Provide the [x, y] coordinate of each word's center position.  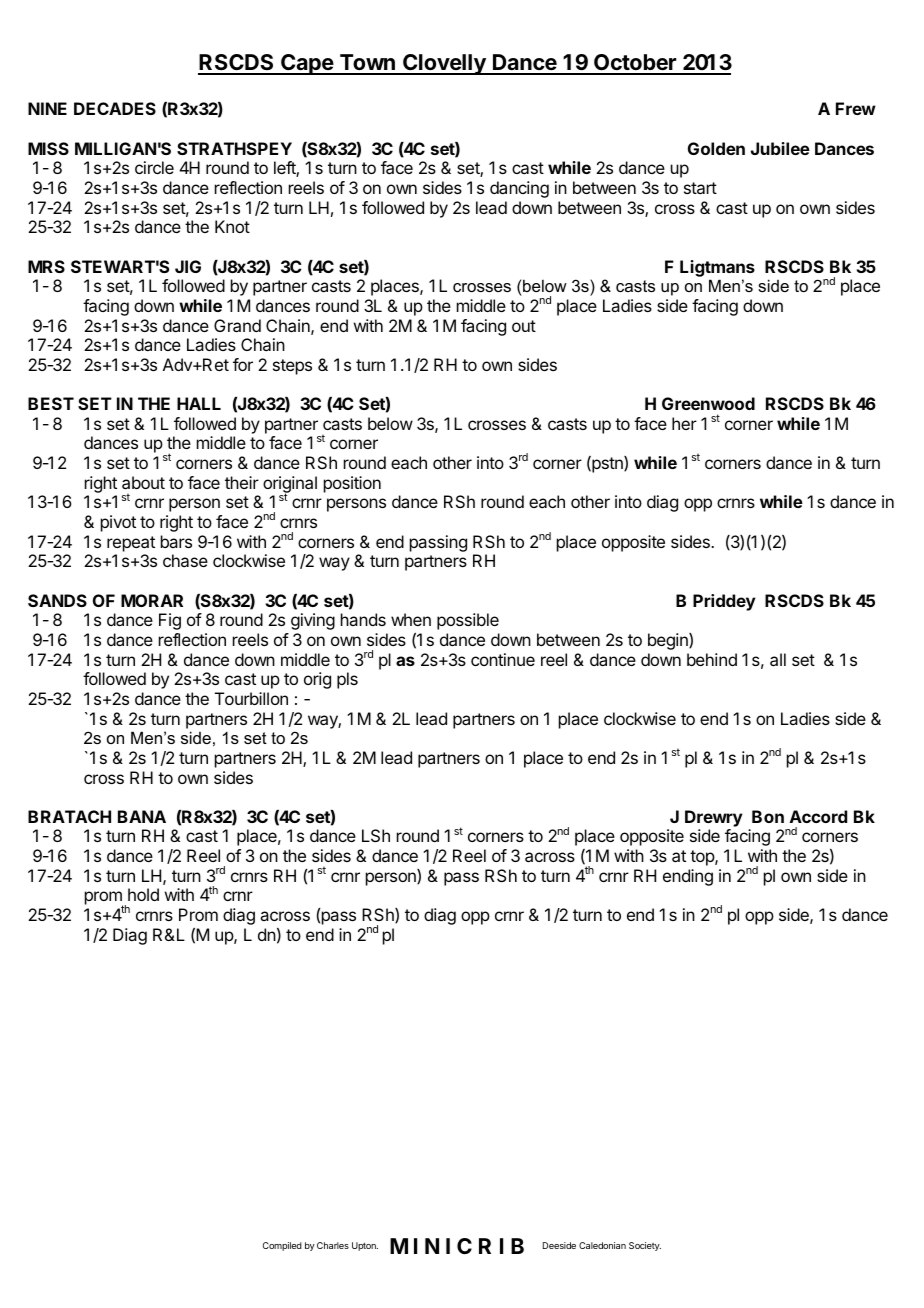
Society [645, 1246]
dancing [519, 189]
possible [468, 621]
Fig [170, 621]
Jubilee [780, 148]
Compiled [282, 1246]
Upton [365, 1246]
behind [712, 659]
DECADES [115, 108]
